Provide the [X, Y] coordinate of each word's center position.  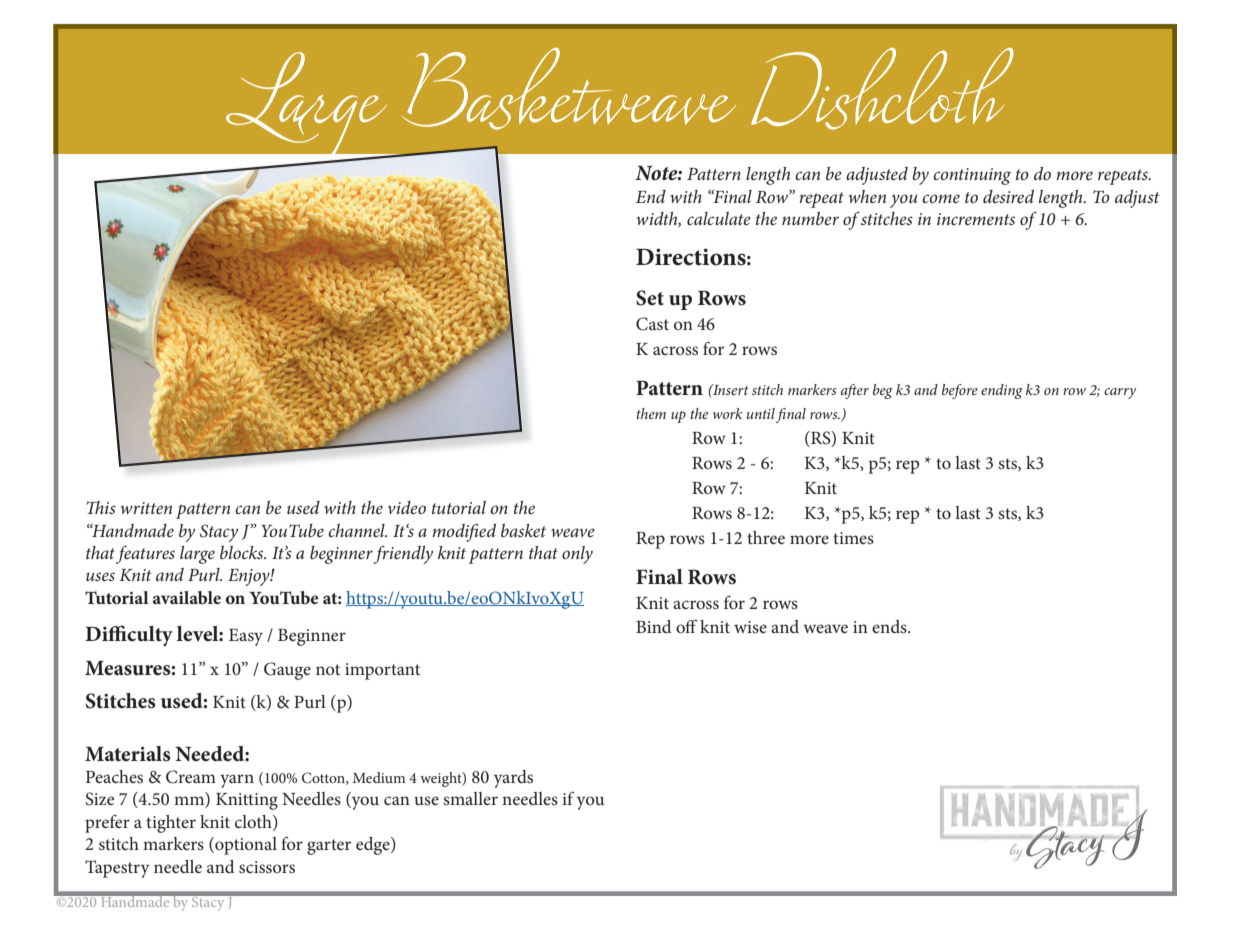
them [651, 413]
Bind [653, 626]
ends [890, 626]
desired [1008, 196]
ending [1002, 391]
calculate [719, 218]
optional [245, 846]
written [146, 508]
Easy [246, 637]
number [810, 218]
